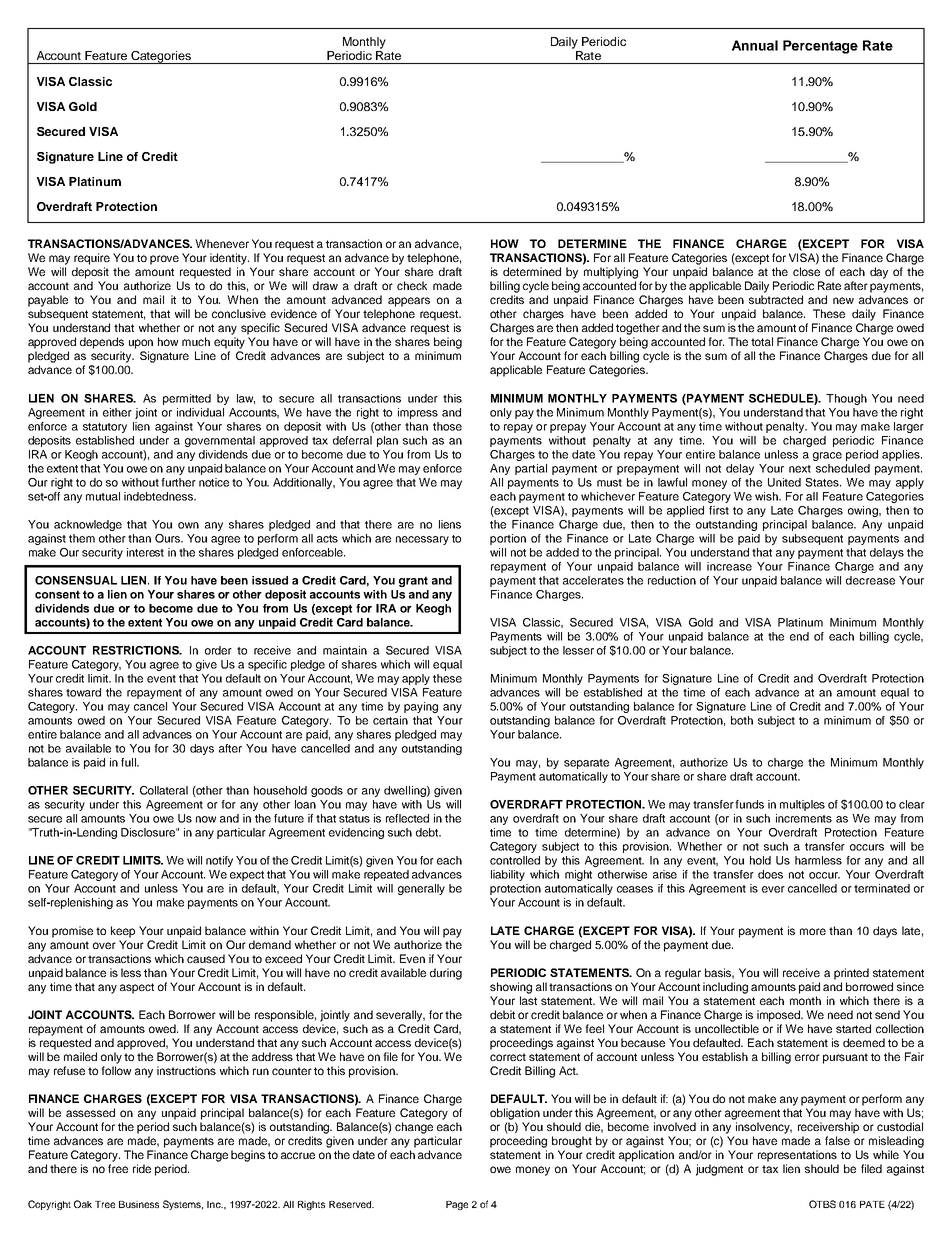 The height and width of the document is (1233, 952). I want to click on decrease, so click(870, 580).
